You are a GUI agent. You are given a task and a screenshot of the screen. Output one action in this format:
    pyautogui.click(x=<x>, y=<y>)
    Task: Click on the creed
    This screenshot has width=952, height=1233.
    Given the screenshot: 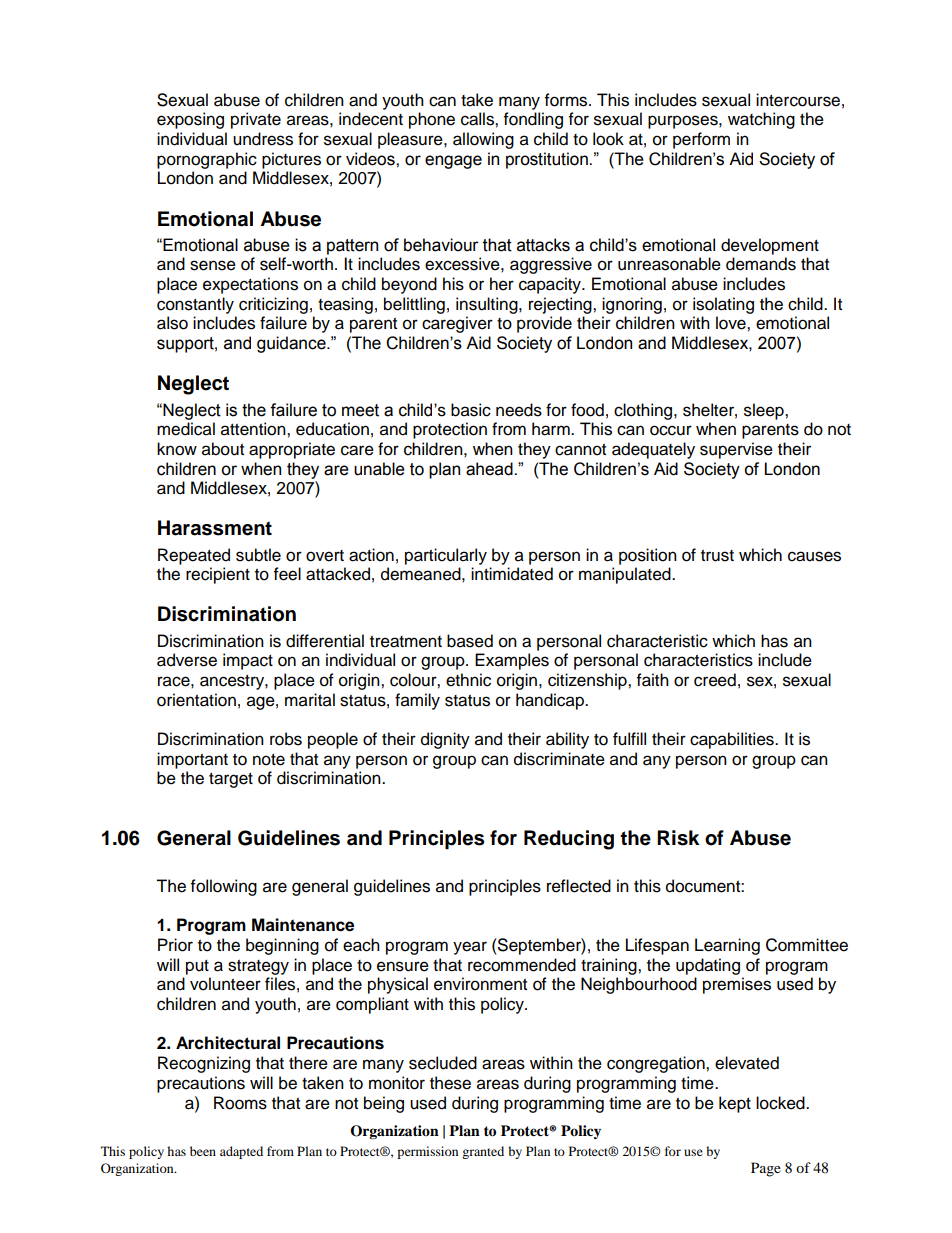 What is the action you would take?
    pyautogui.click(x=715, y=680)
